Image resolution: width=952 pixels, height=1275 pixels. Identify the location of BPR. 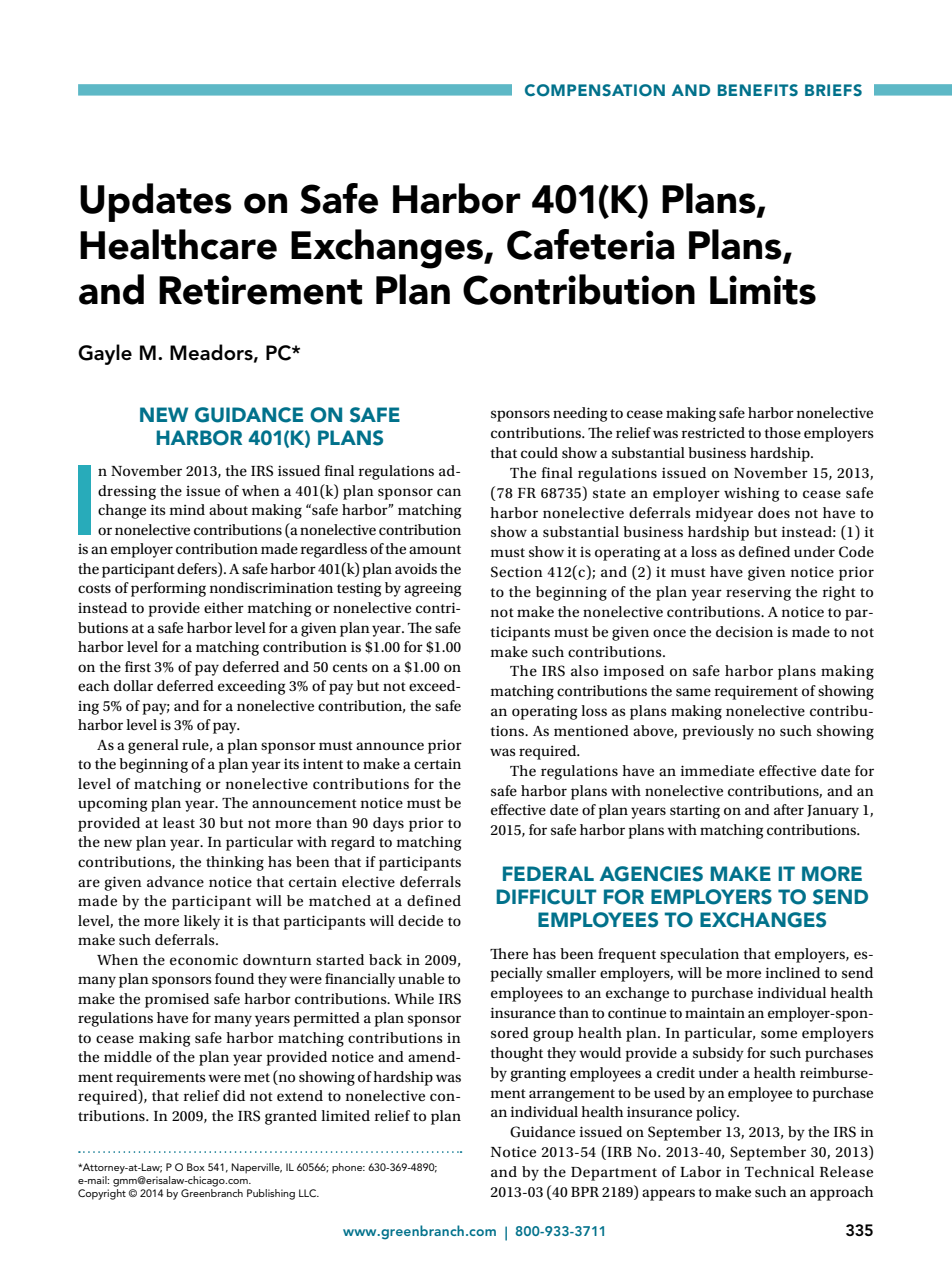
(585, 1192).
